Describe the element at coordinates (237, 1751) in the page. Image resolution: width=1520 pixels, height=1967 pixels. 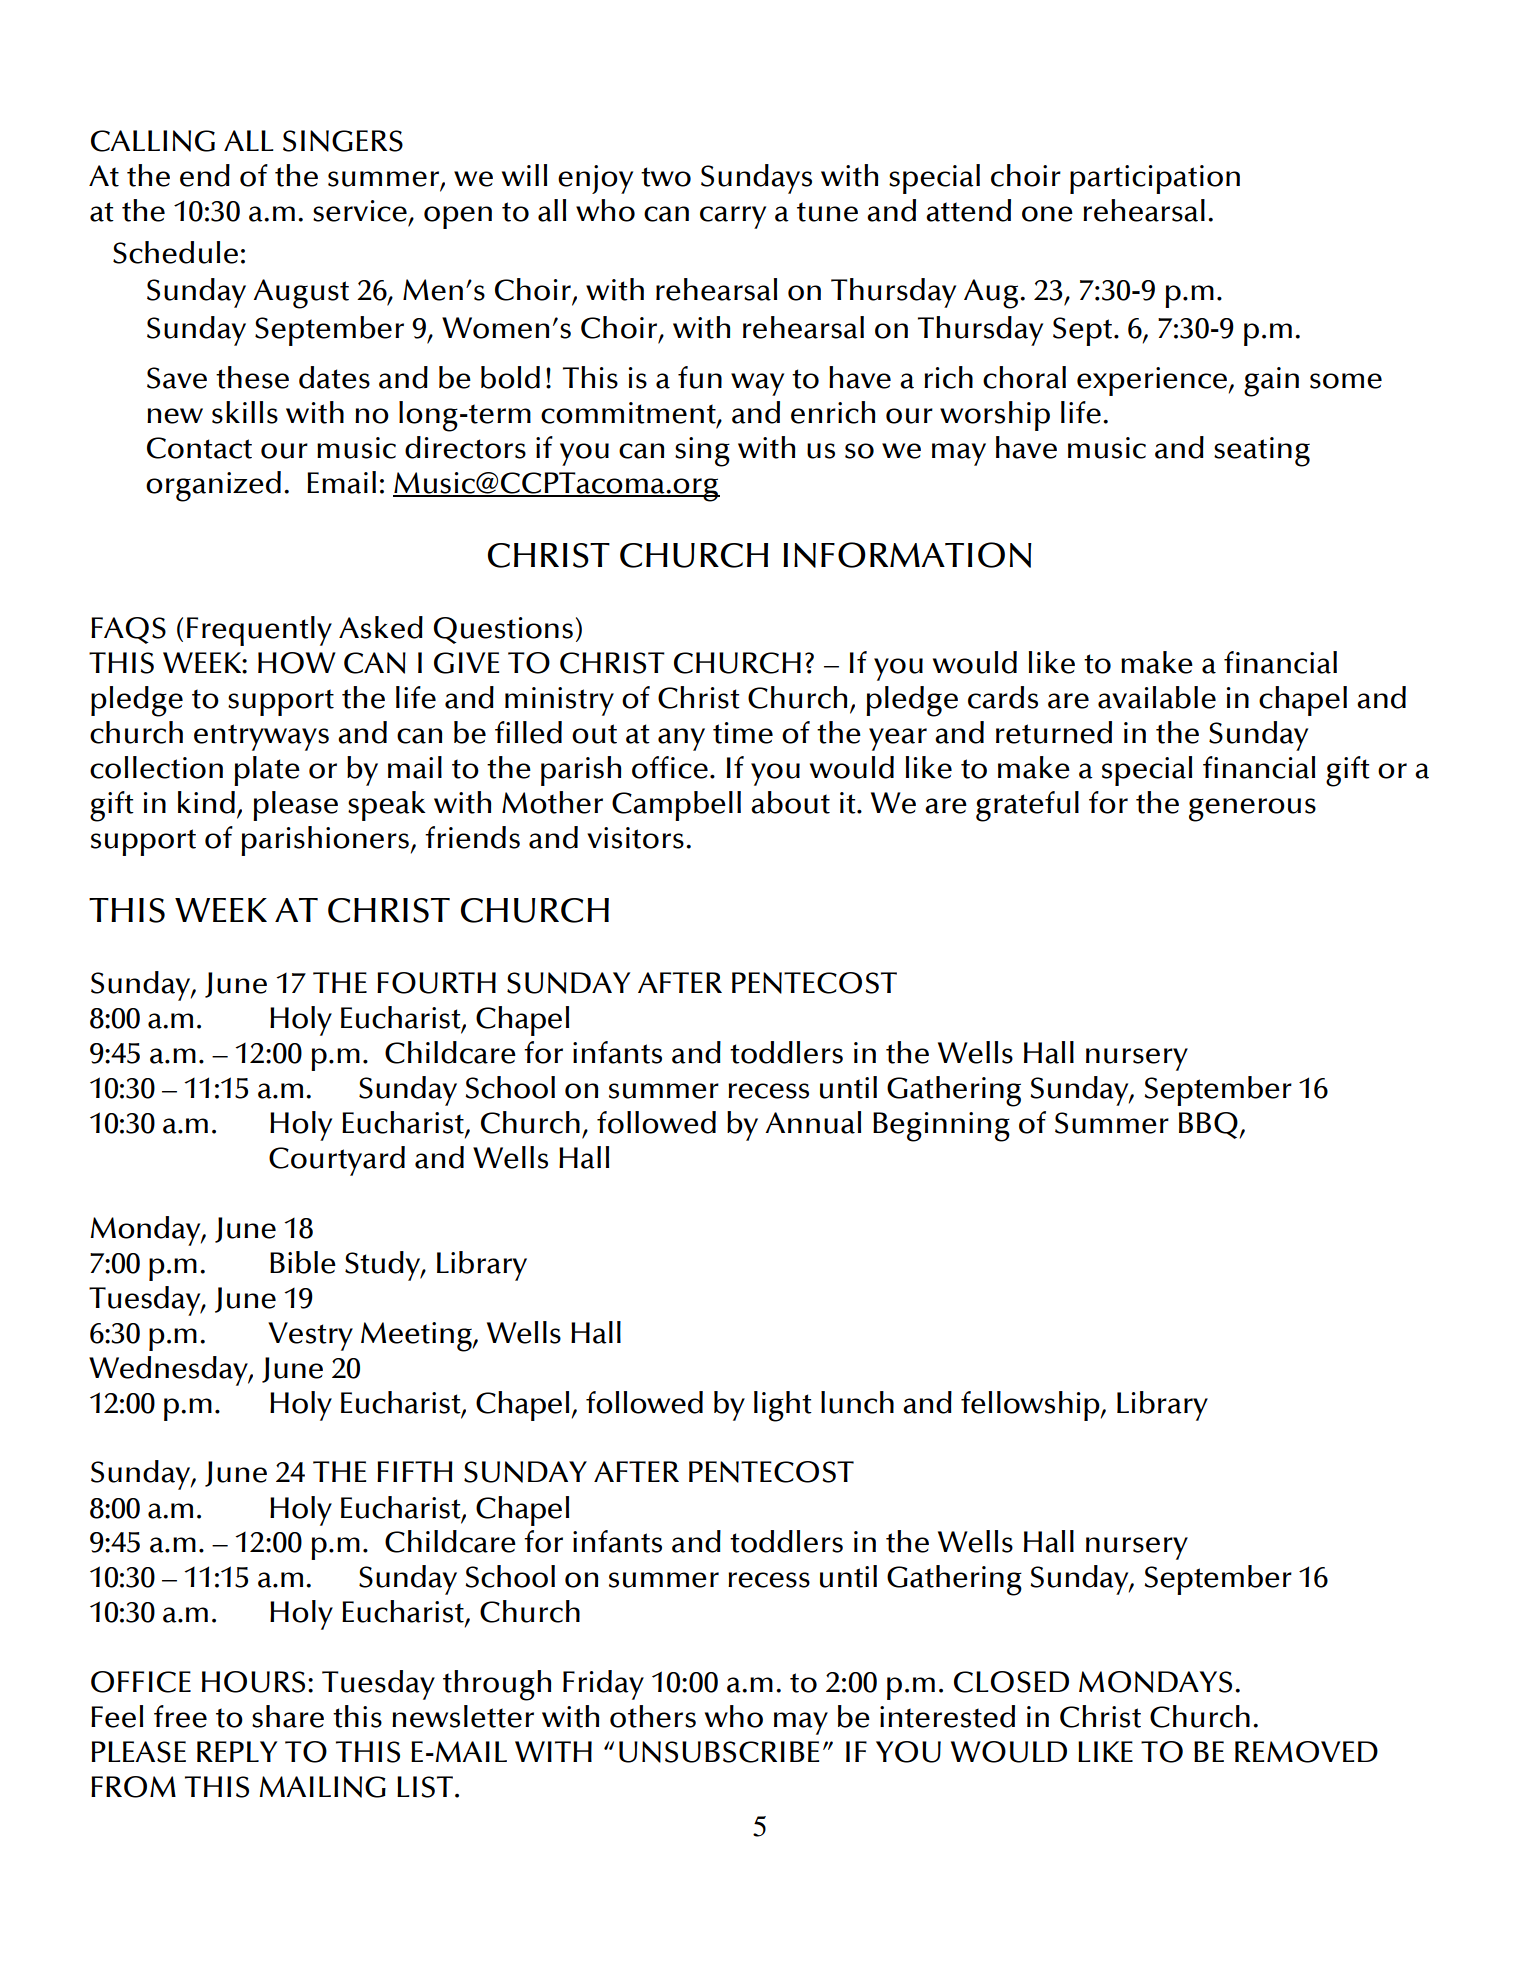
I see `REPLY` at that location.
